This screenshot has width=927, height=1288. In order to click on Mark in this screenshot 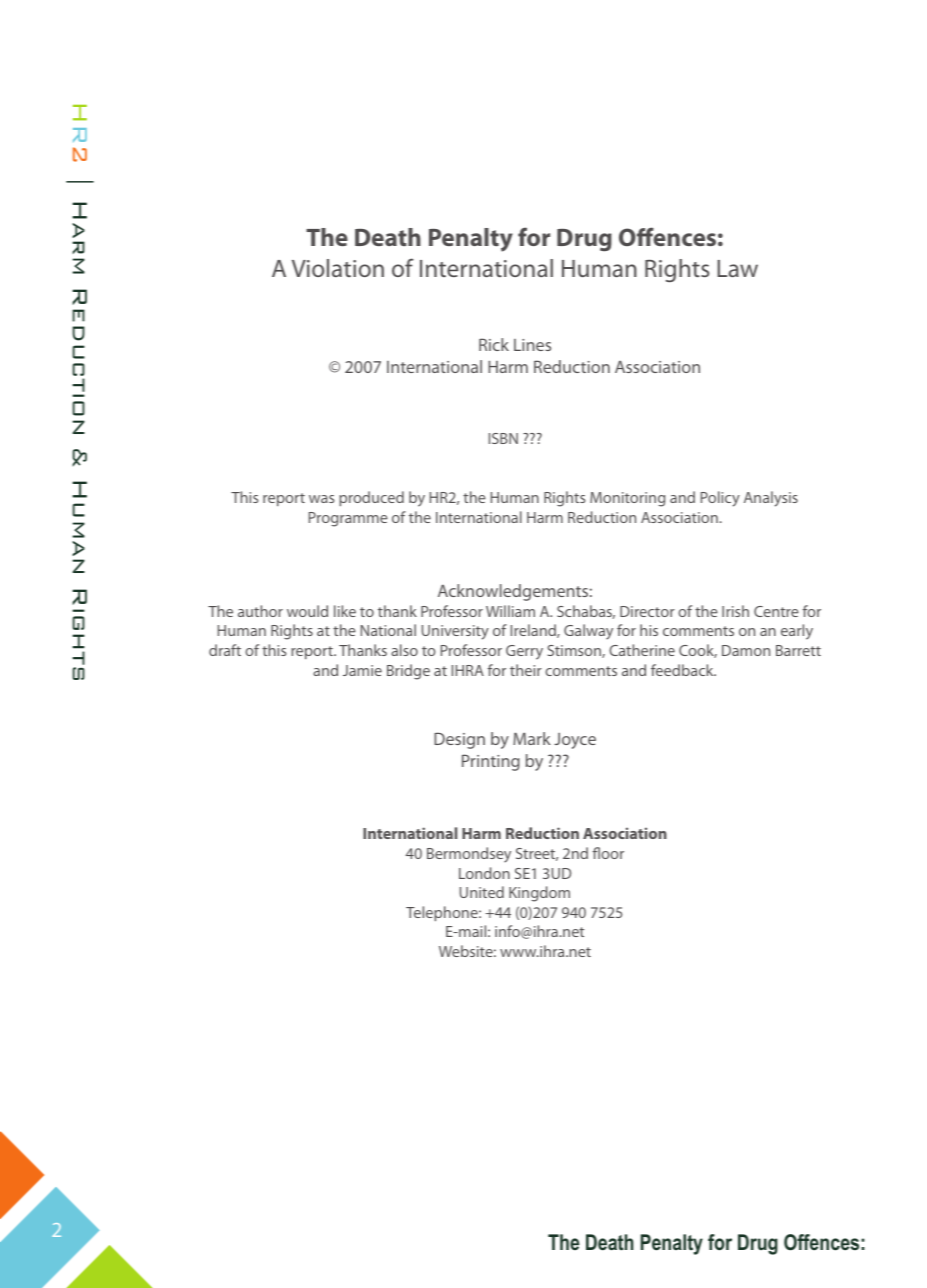, I will do `click(532, 738)`.
